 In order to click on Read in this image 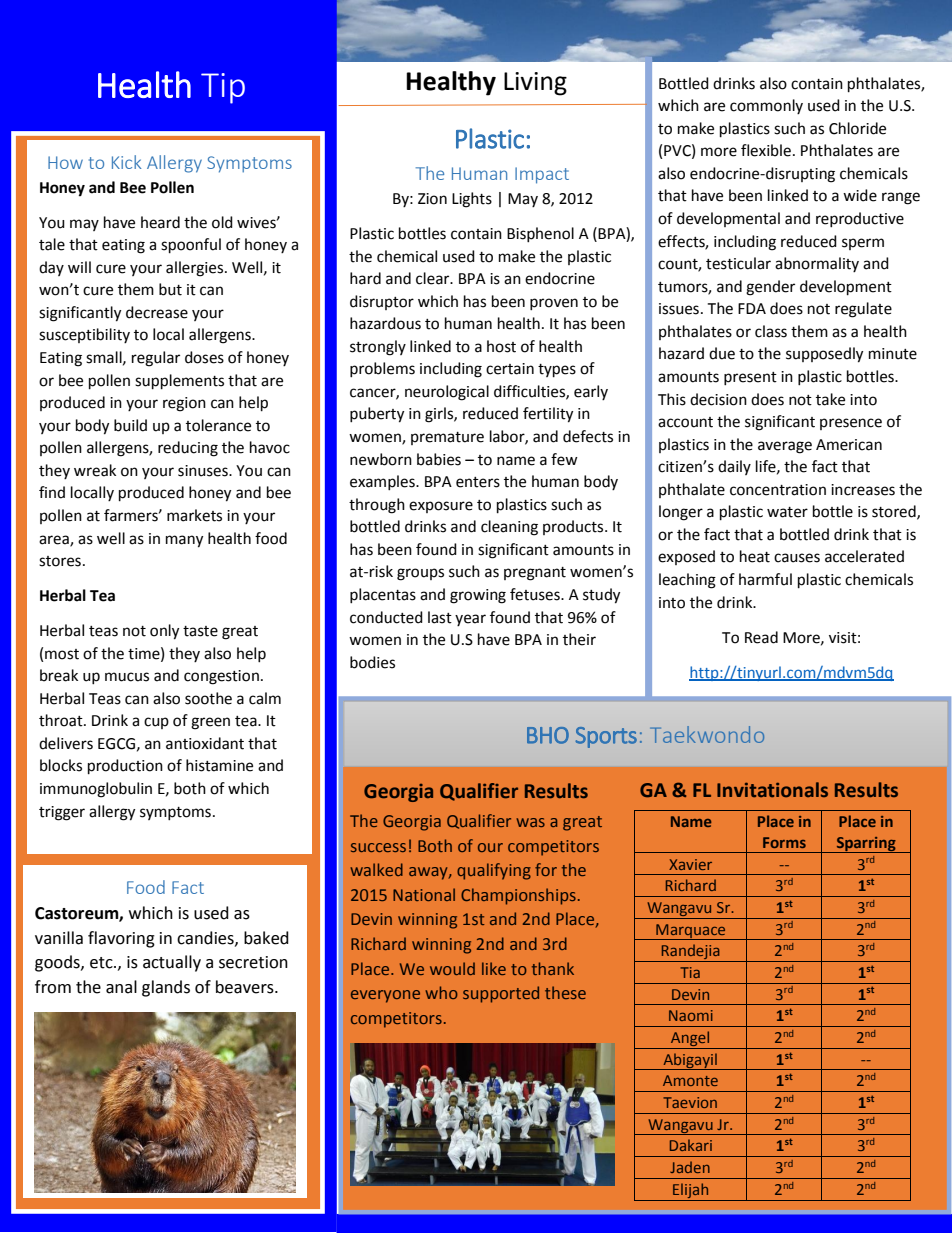, I will do `click(761, 637)`.
